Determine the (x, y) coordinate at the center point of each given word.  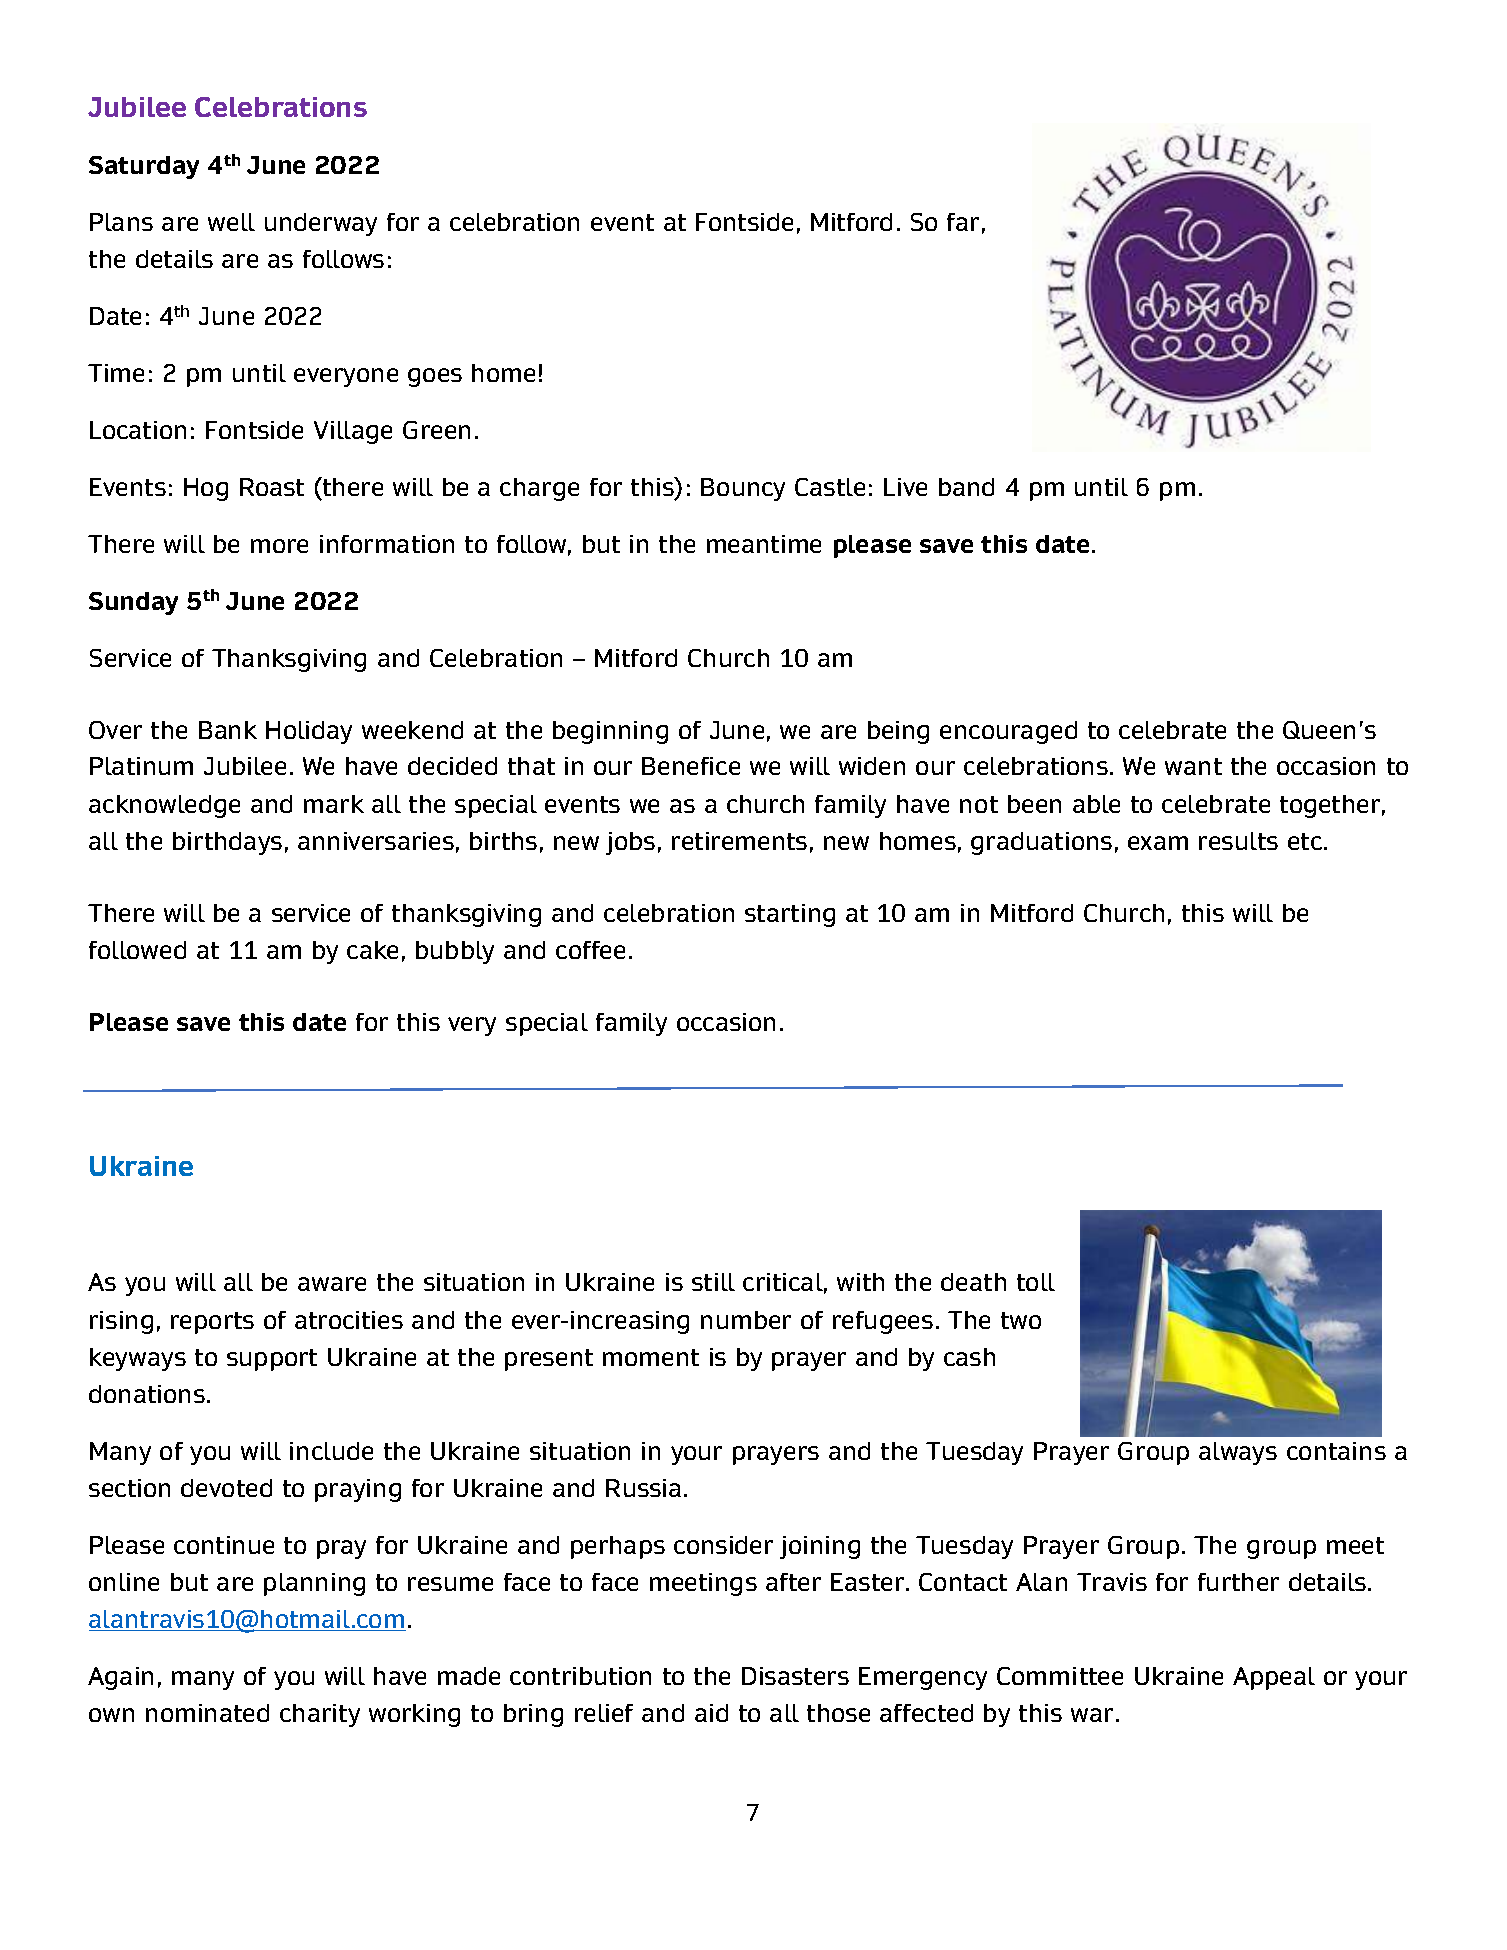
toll (1036, 1282)
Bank (228, 730)
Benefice (691, 766)
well (231, 222)
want (1193, 766)
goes (435, 377)
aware (332, 1284)
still (713, 1282)
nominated (207, 1713)
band (966, 487)
